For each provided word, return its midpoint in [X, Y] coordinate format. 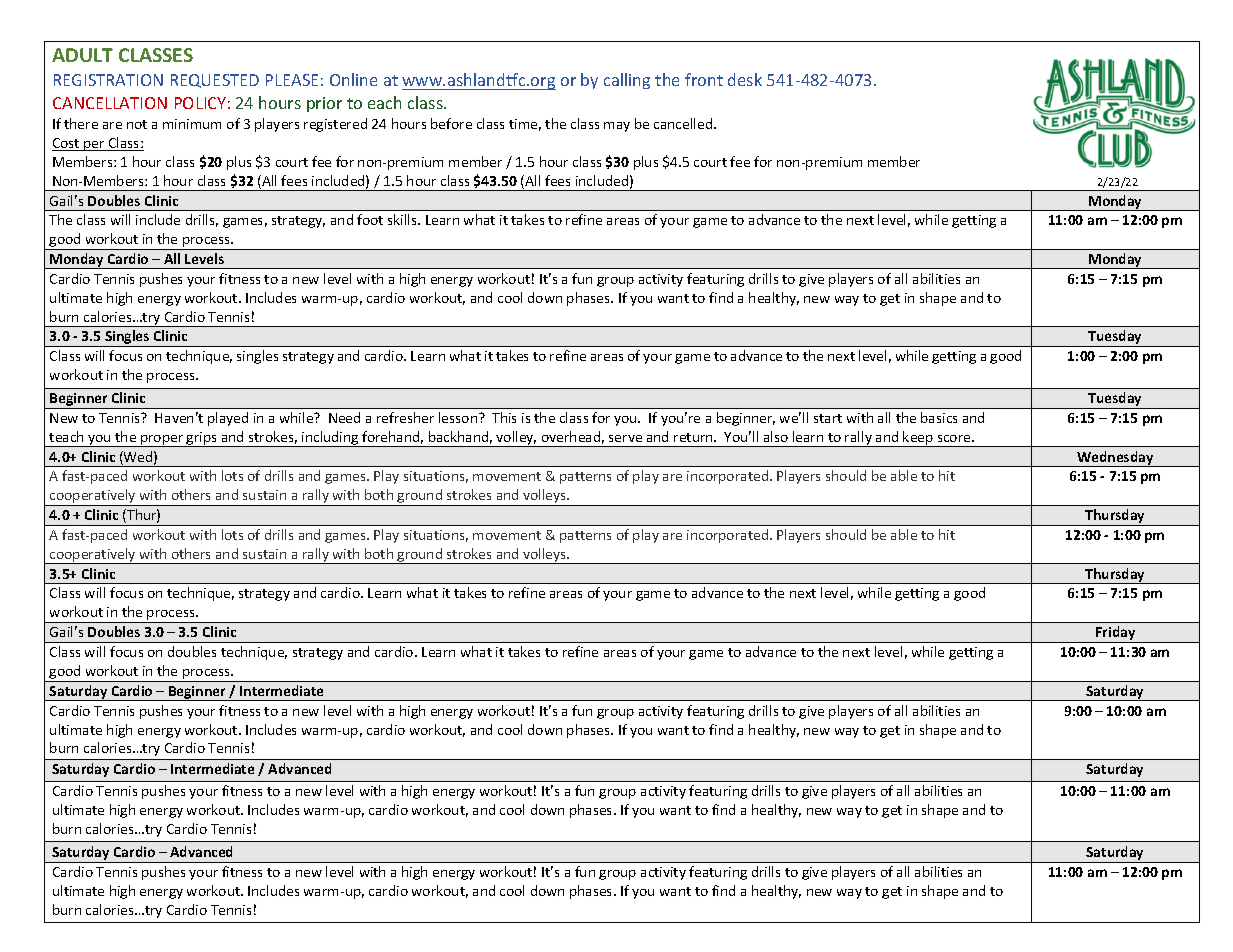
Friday [1116, 634]
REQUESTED [215, 81]
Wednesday [1115, 459]
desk [745, 79]
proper [162, 441]
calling [627, 81]
